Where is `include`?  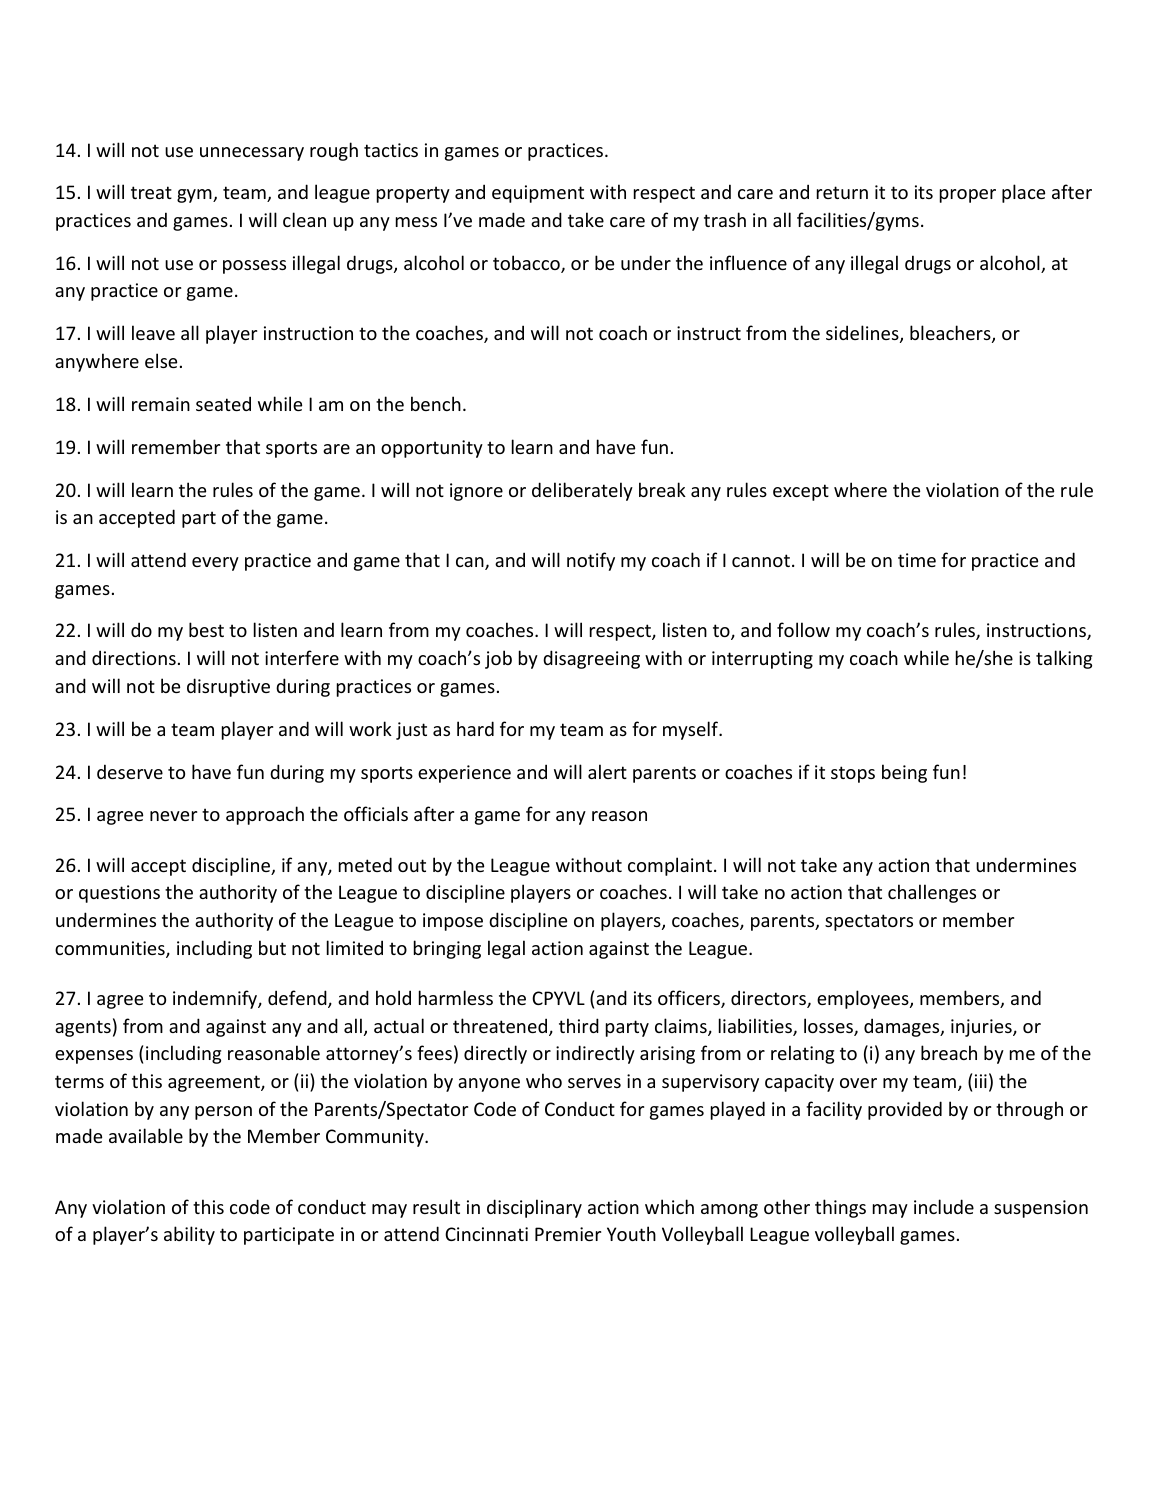
include is located at coordinates (944, 1206).
